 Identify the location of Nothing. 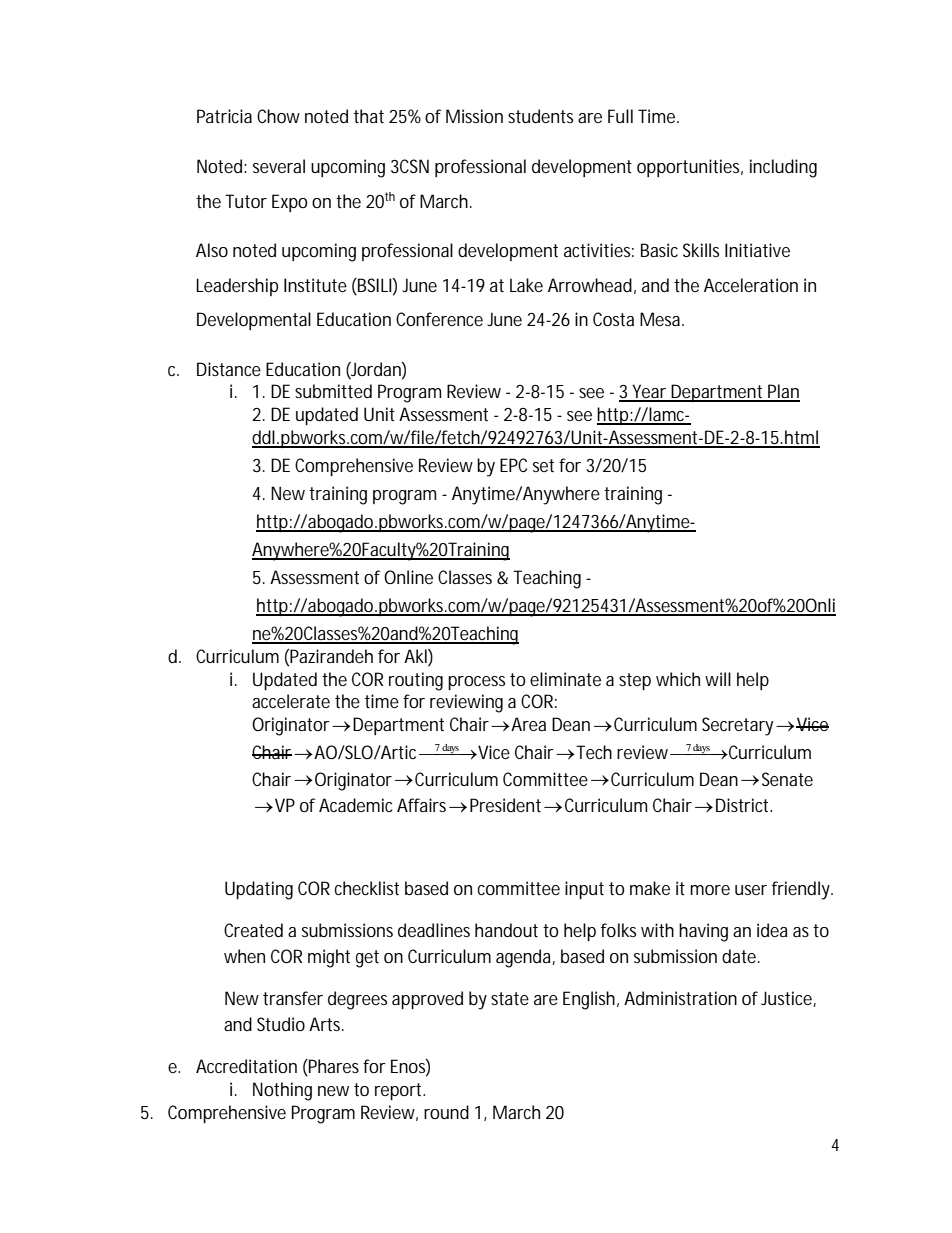
(282, 1091).
